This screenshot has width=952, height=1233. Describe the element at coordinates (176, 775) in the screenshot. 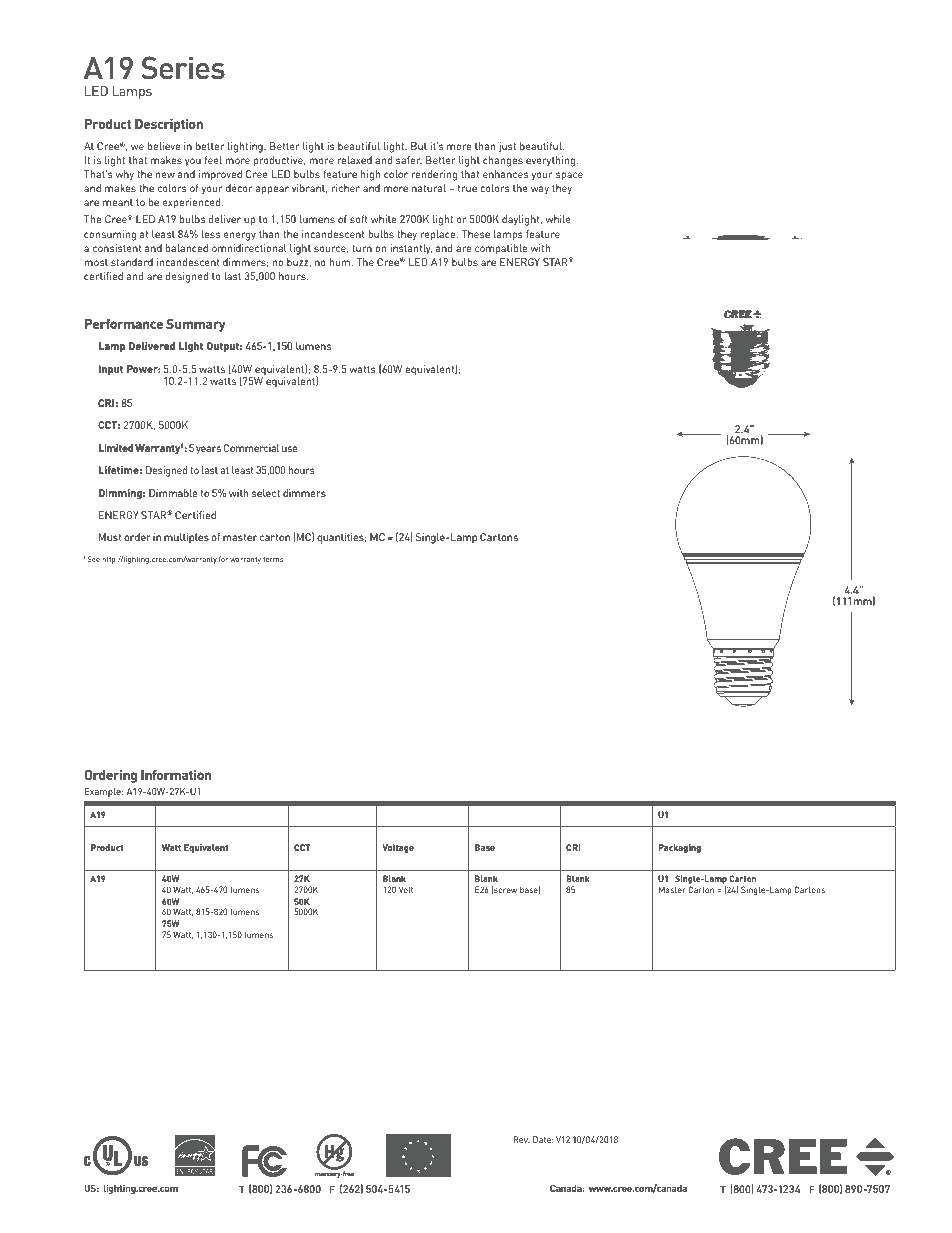

I see `Information` at that location.
